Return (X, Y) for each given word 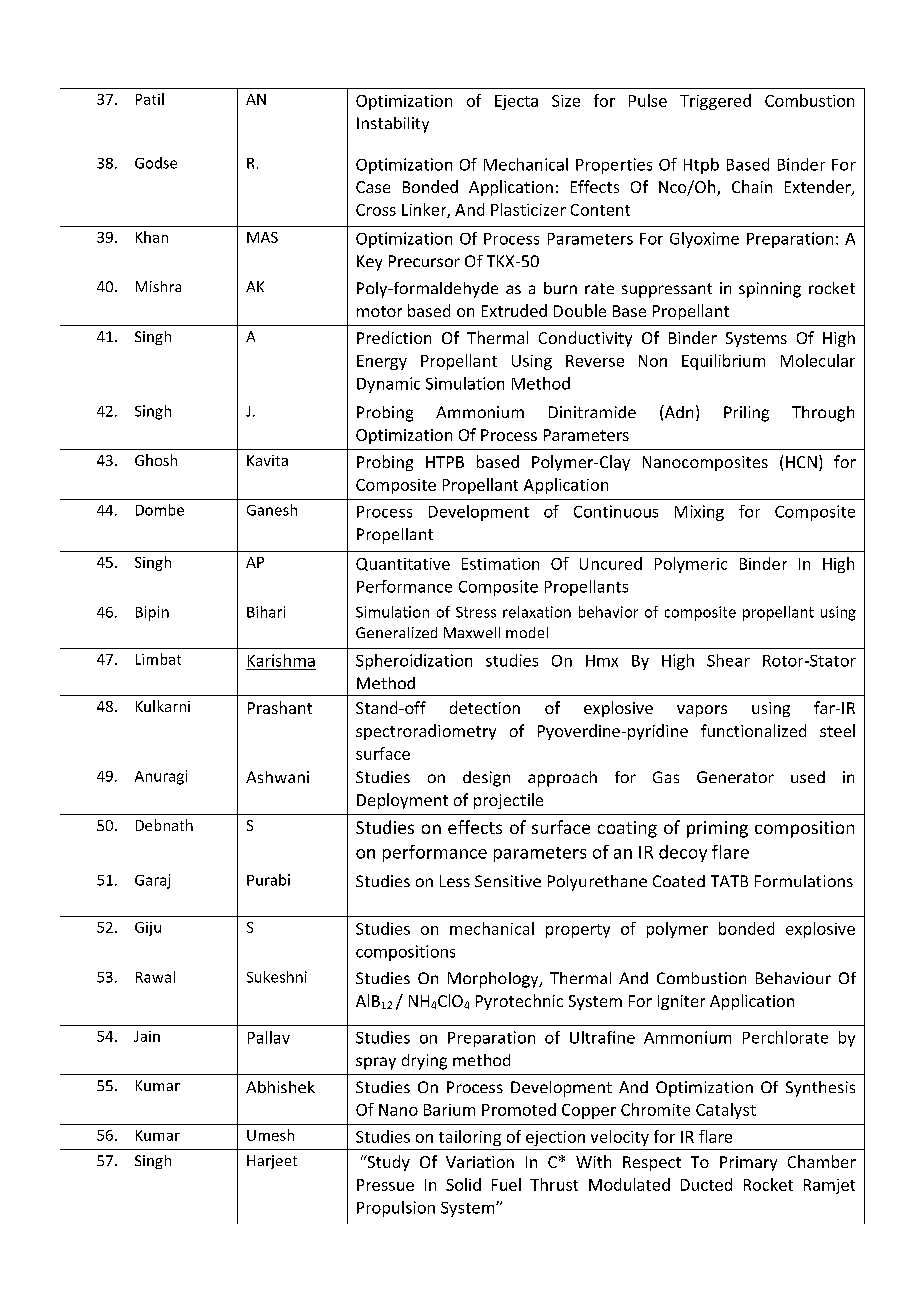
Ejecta (516, 102)
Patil (150, 99)
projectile (508, 801)
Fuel (506, 1184)
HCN (801, 462)
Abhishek (280, 1087)
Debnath (164, 825)
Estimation (500, 564)
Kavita (267, 460)
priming (717, 829)
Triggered (715, 102)
